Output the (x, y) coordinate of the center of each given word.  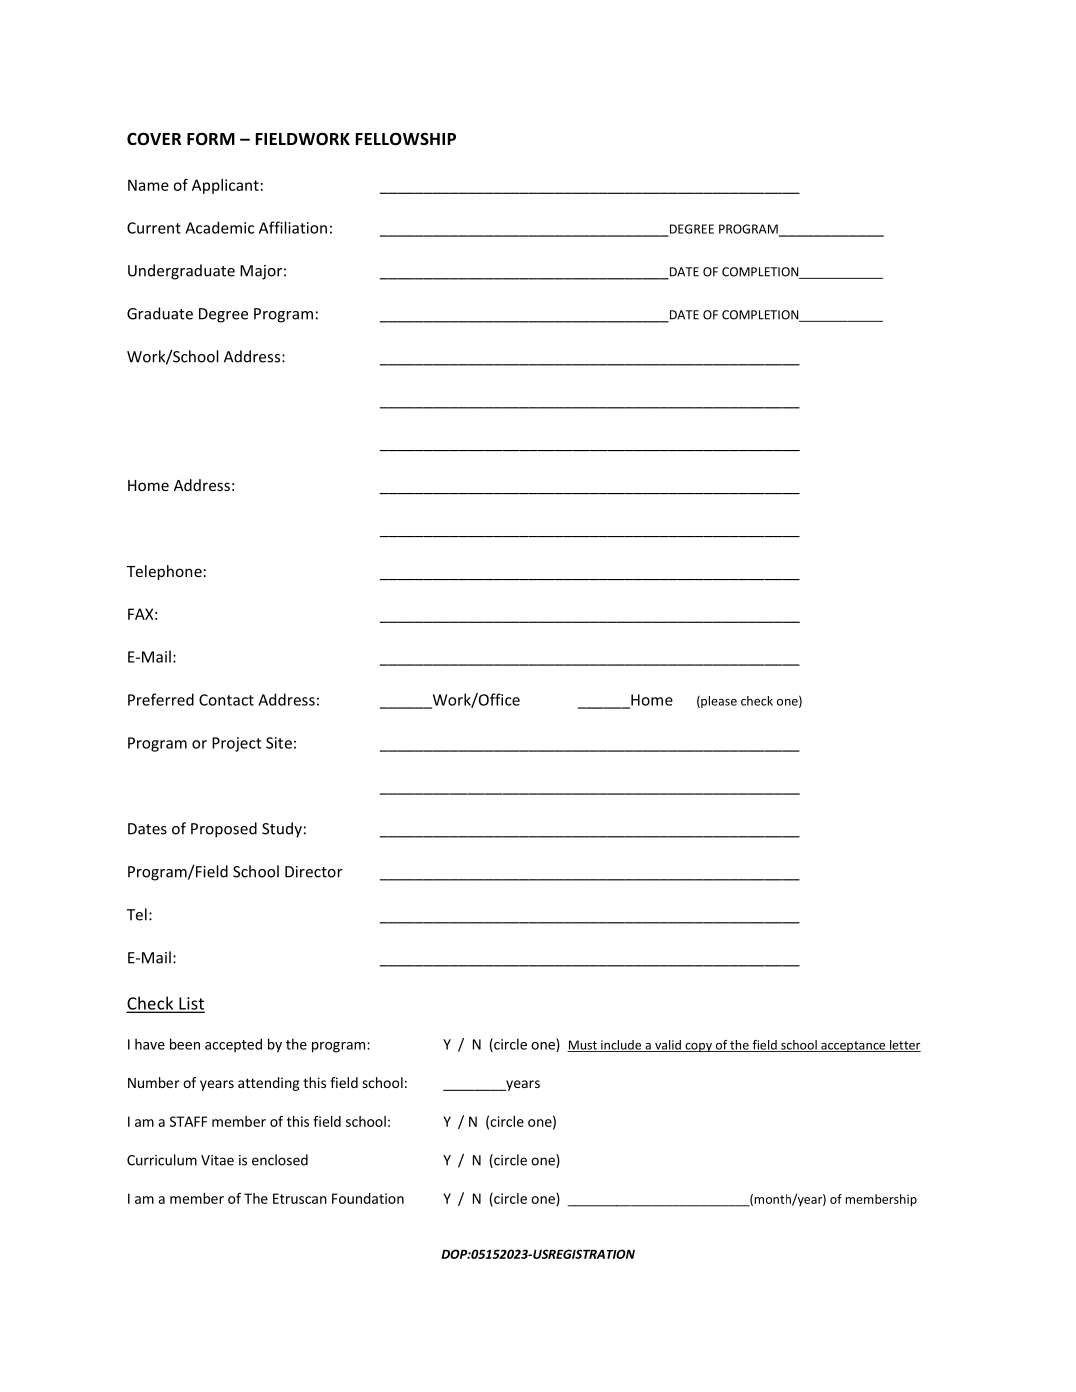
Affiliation (293, 227)
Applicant (225, 186)
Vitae (217, 1160)
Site (279, 743)
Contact (226, 700)
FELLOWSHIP (406, 139)
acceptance (853, 1046)
